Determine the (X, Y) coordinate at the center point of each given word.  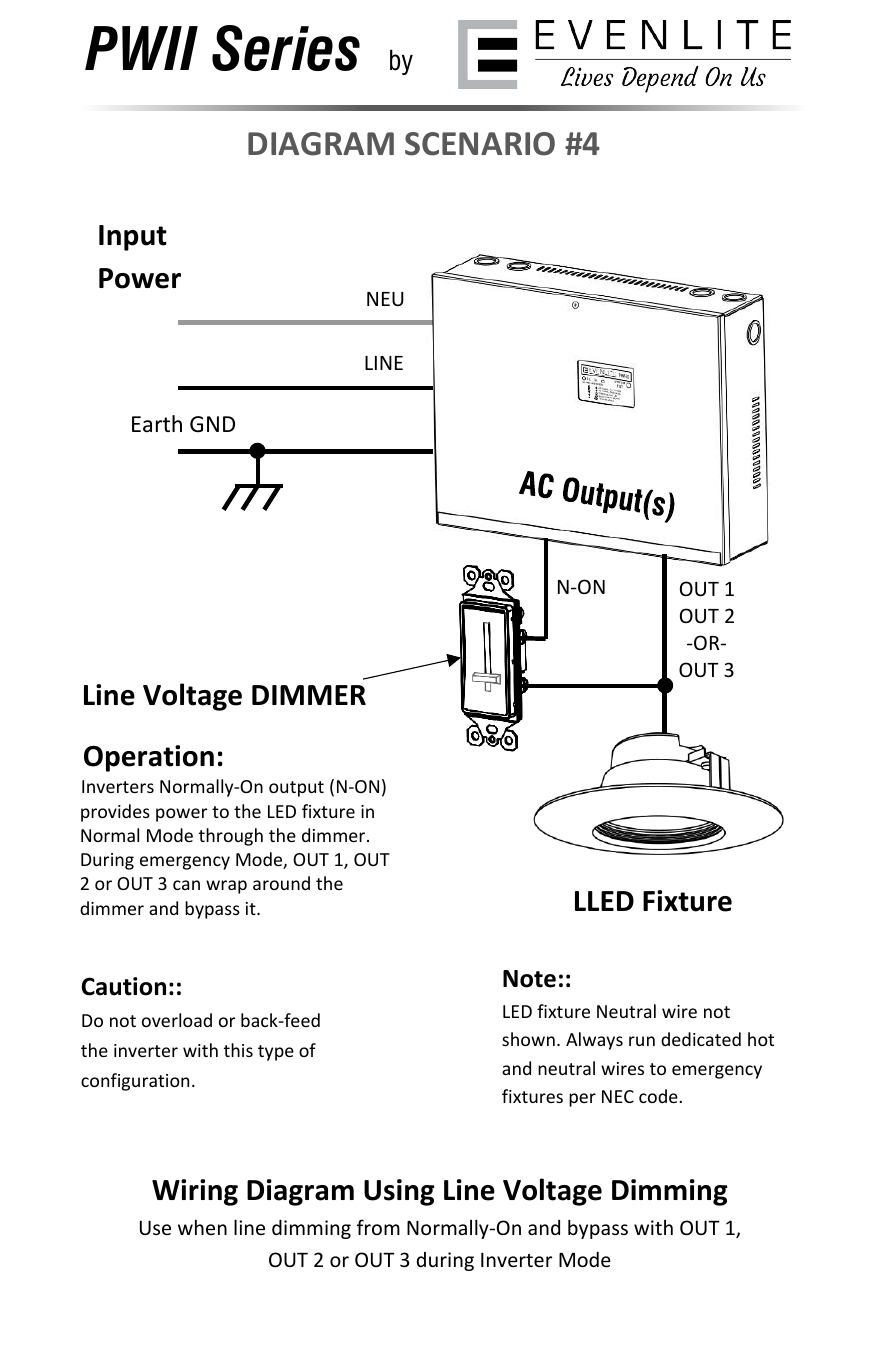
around (281, 883)
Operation (149, 758)
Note (529, 979)
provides (115, 813)
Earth (157, 423)
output (296, 789)
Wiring (195, 1192)
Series (286, 48)
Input (133, 238)
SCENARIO (480, 144)
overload (177, 1020)
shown (528, 1039)
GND (212, 424)
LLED (604, 901)
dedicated (701, 1039)
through (231, 837)
